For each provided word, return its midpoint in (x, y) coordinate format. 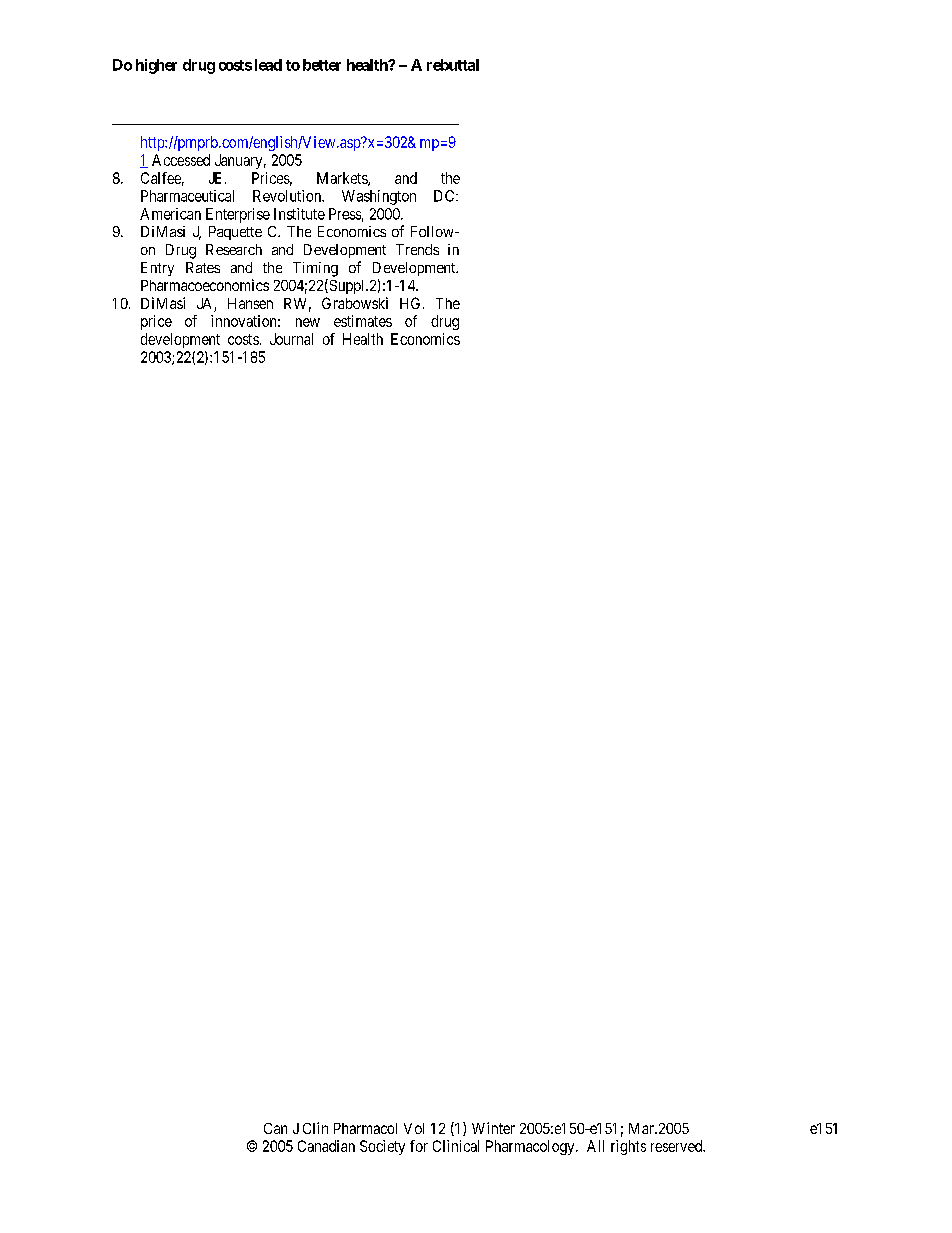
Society (382, 1147)
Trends (417, 249)
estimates (363, 321)
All (595, 1146)
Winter (493, 1128)
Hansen (250, 303)
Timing (315, 269)
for (419, 1146)
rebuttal (453, 65)
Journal (291, 339)
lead (268, 65)
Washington (379, 197)
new (308, 322)
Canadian (326, 1146)
